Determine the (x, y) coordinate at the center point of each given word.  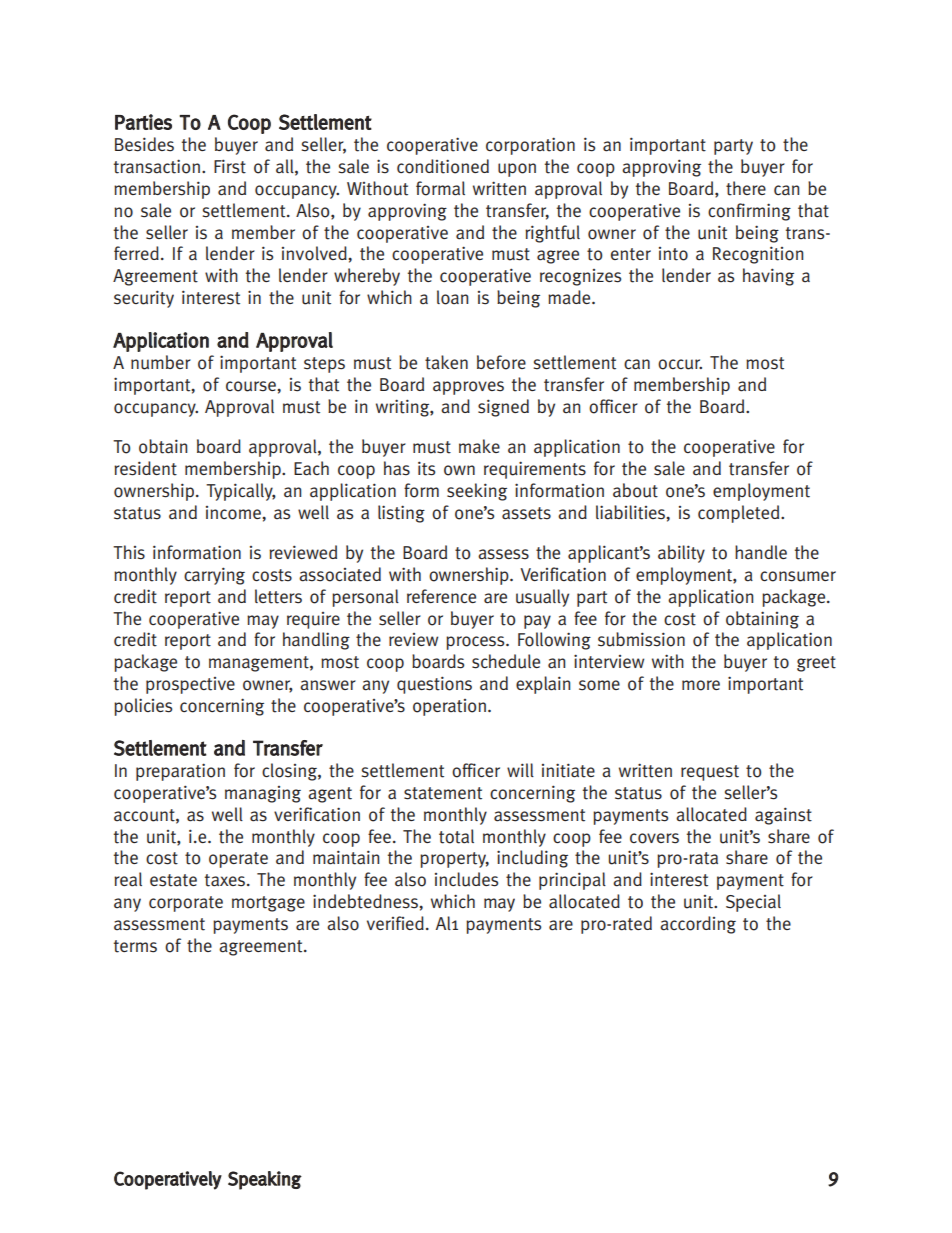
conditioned (443, 166)
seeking (477, 492)
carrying (214, 576)
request (710, 773)
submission (641, 639)
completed (740, 514)
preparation (180, 772)
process (476, 643)
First (230, 166)
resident (145, 468)
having (768, 277)
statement (443, 793)
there (746, 188)
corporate (186, 904)
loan (452, 297)
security (144, 299)
